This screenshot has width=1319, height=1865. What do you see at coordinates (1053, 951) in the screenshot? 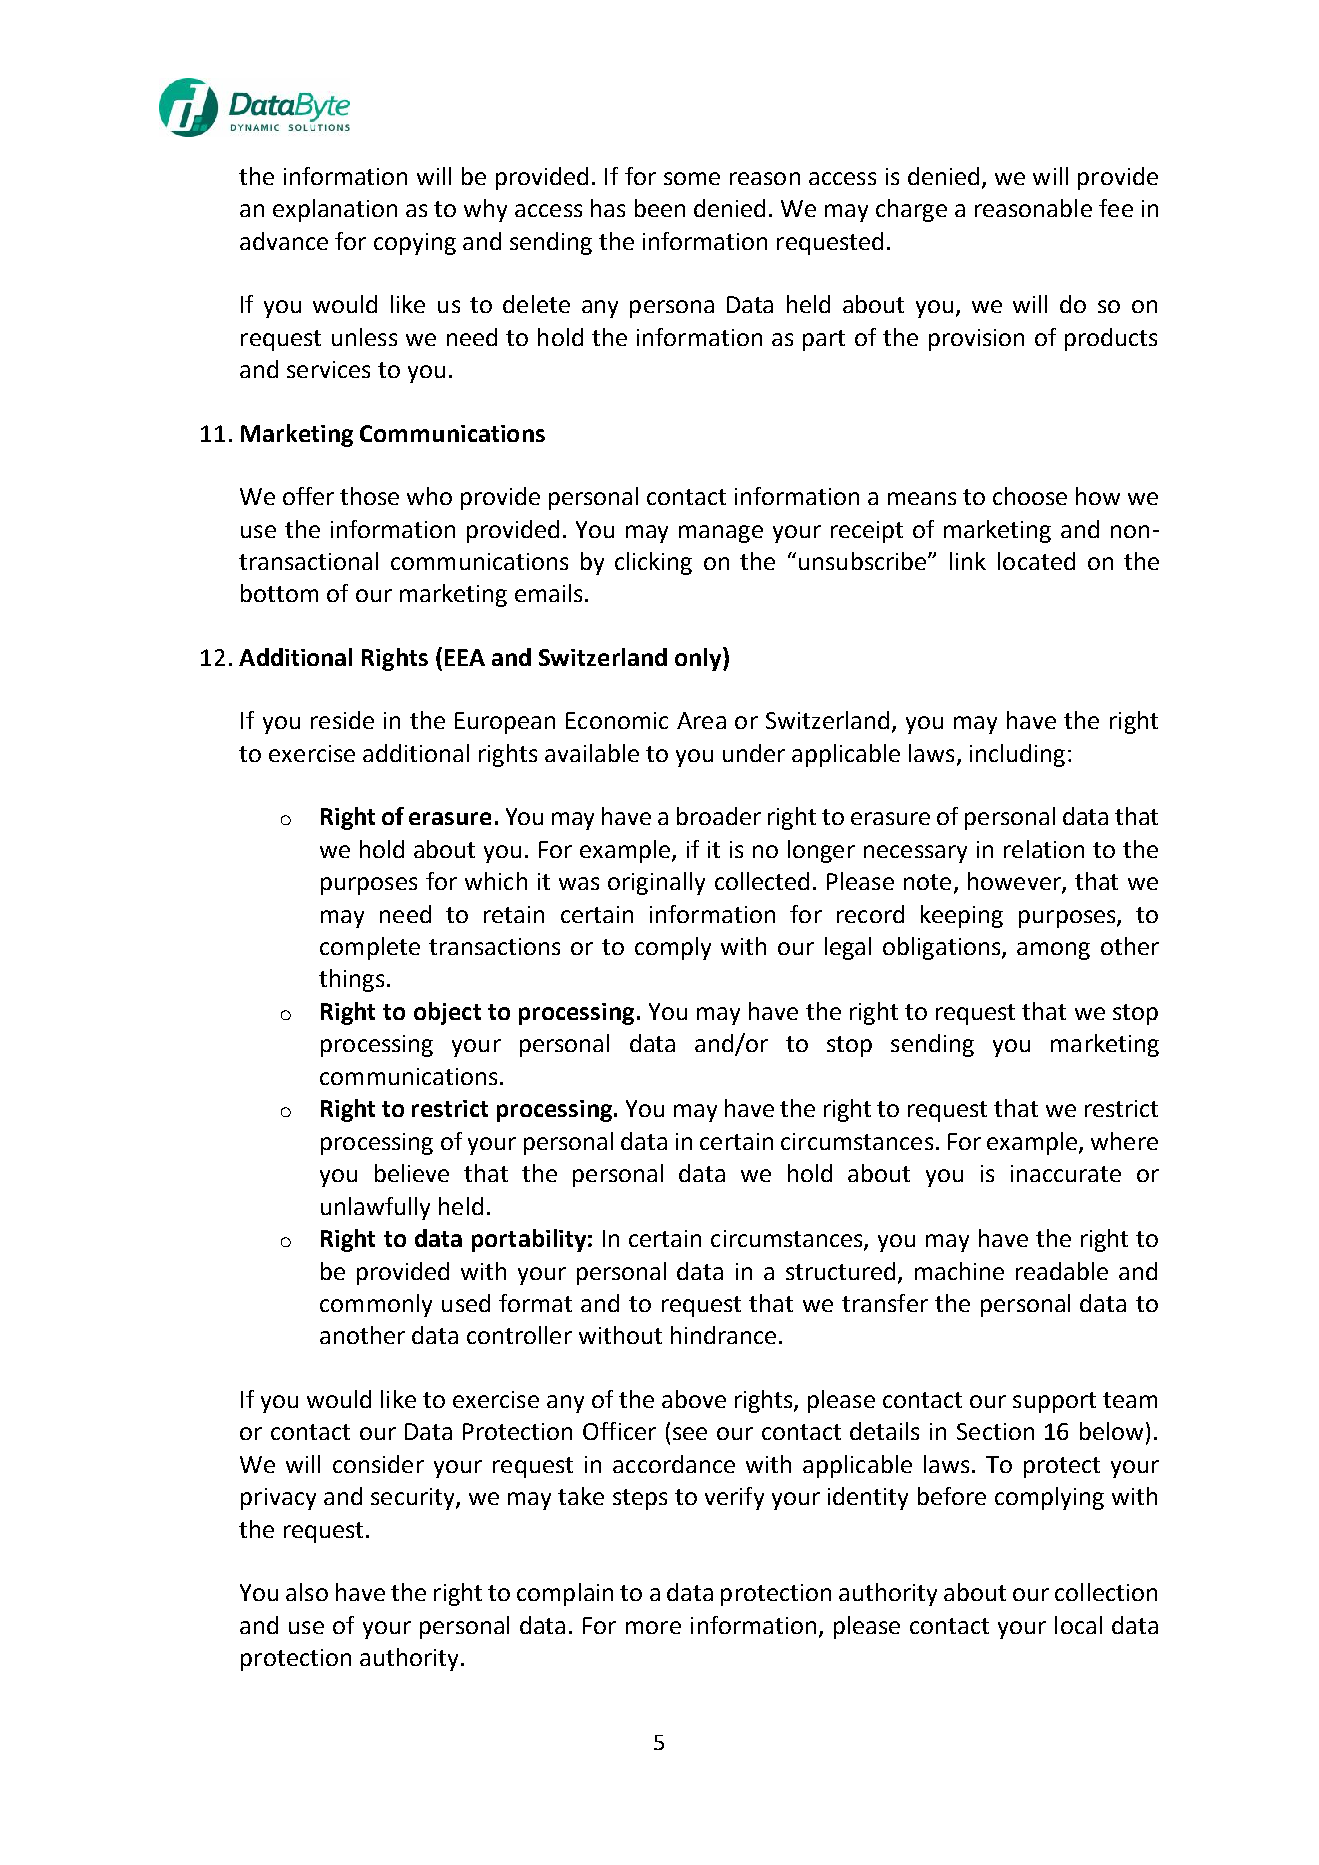
I see `among` at bounding box center [1053, 951].
